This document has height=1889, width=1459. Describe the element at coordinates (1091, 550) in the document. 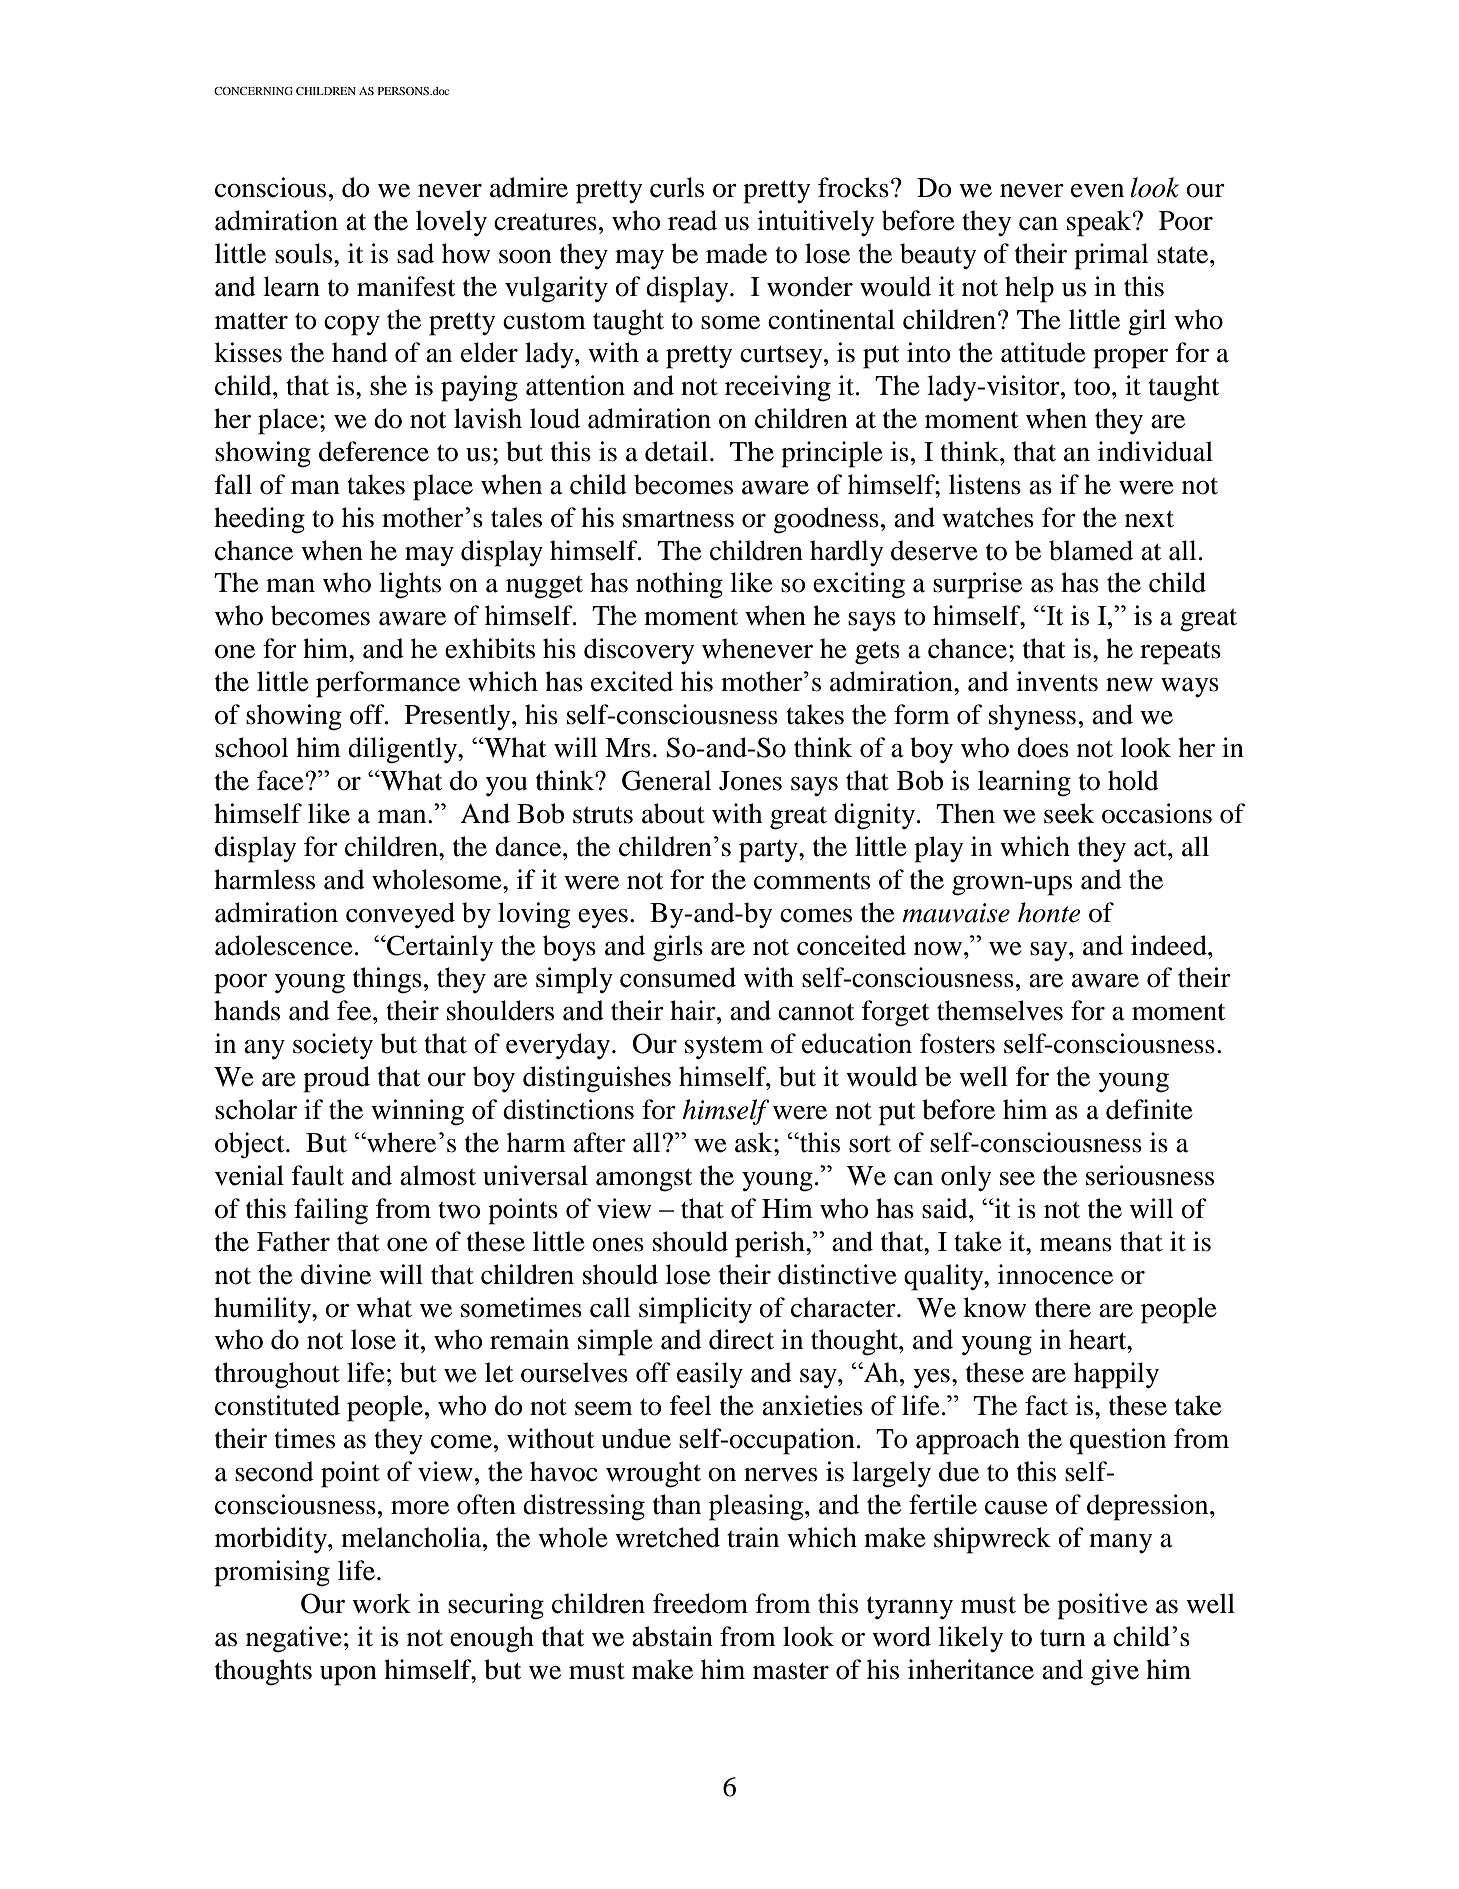

I see `blamed` at that location.
